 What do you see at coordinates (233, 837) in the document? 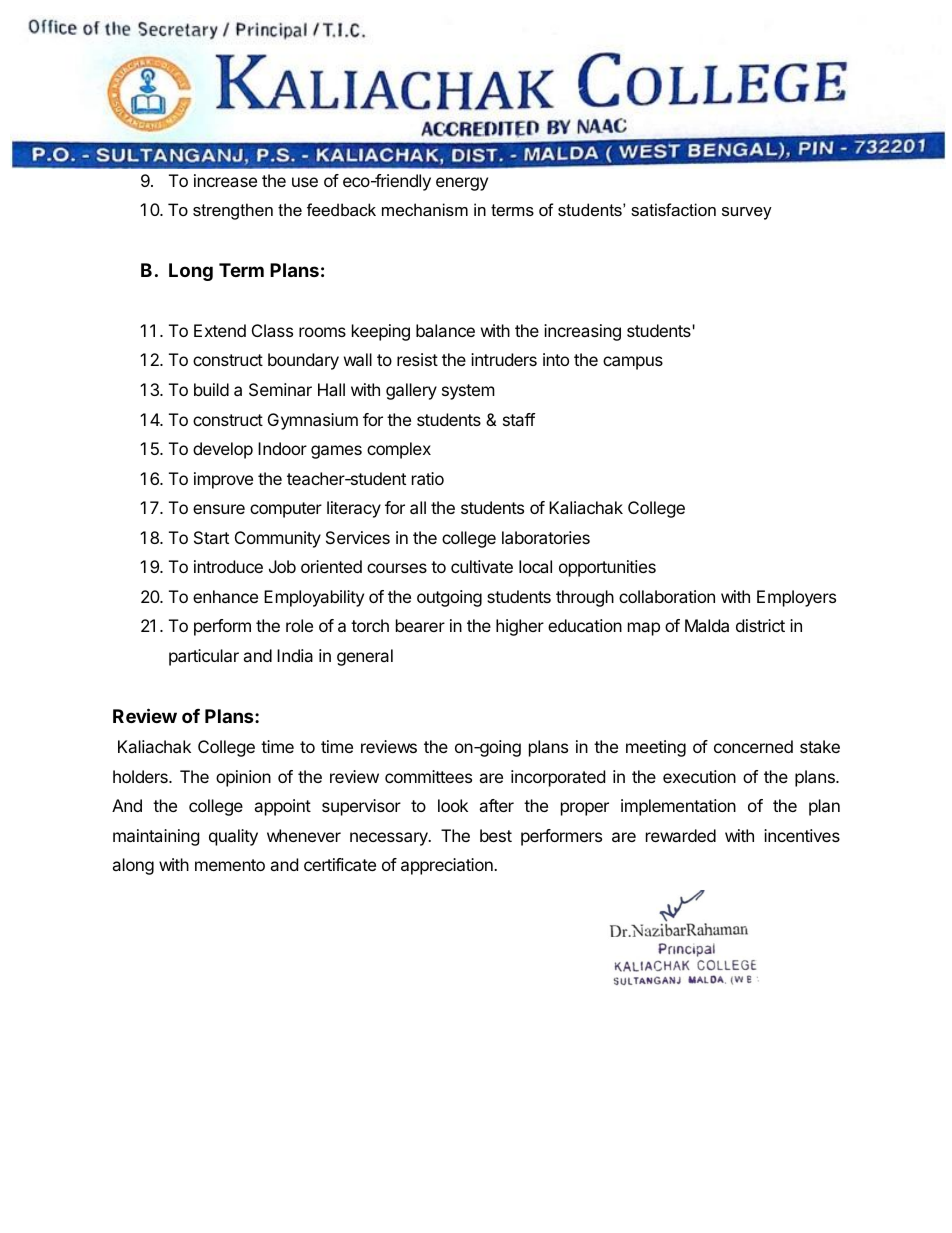
I see `quality` at bounding box center [233, 837].
